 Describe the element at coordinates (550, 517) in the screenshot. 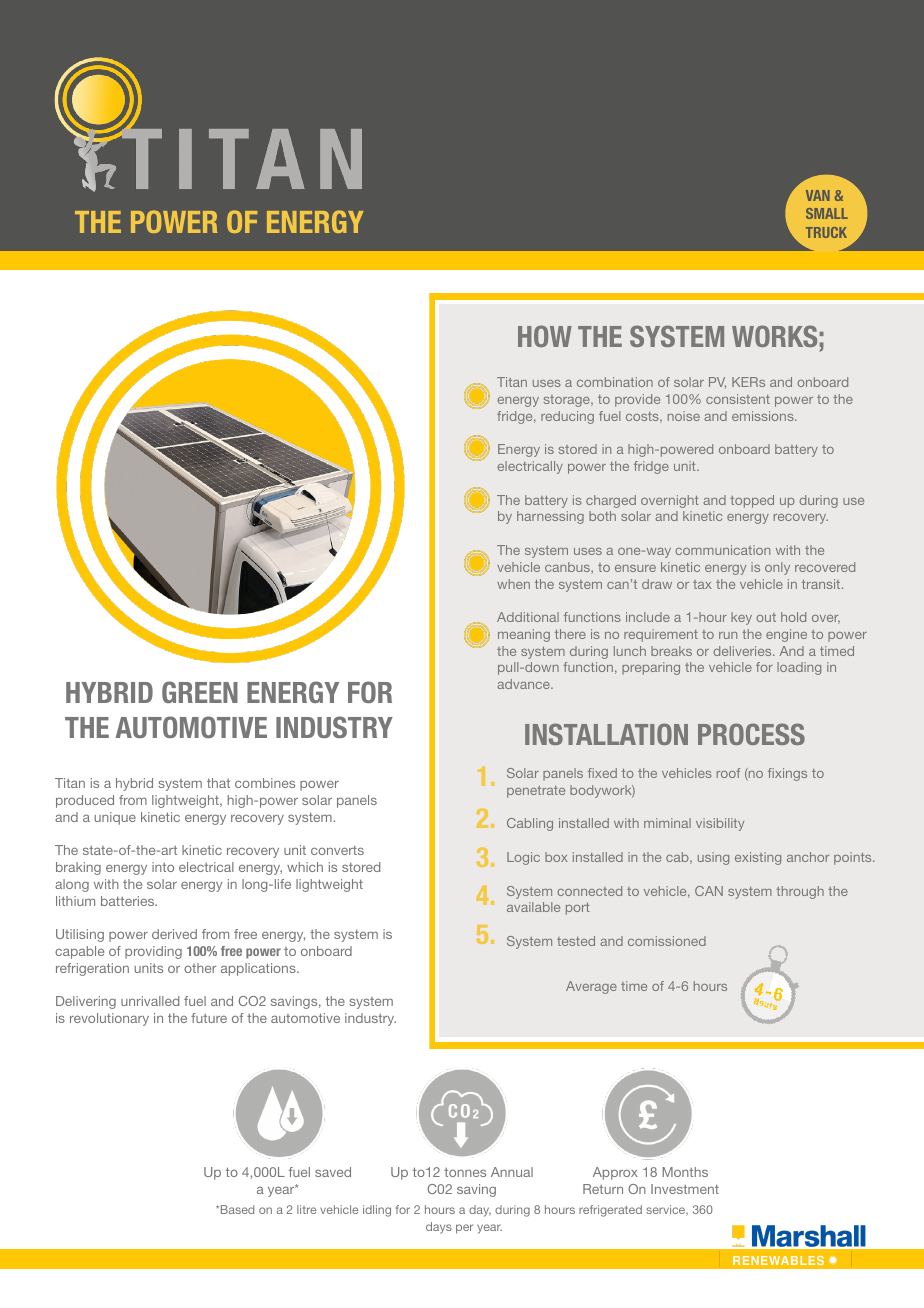

I see `harnessing` at that location.
